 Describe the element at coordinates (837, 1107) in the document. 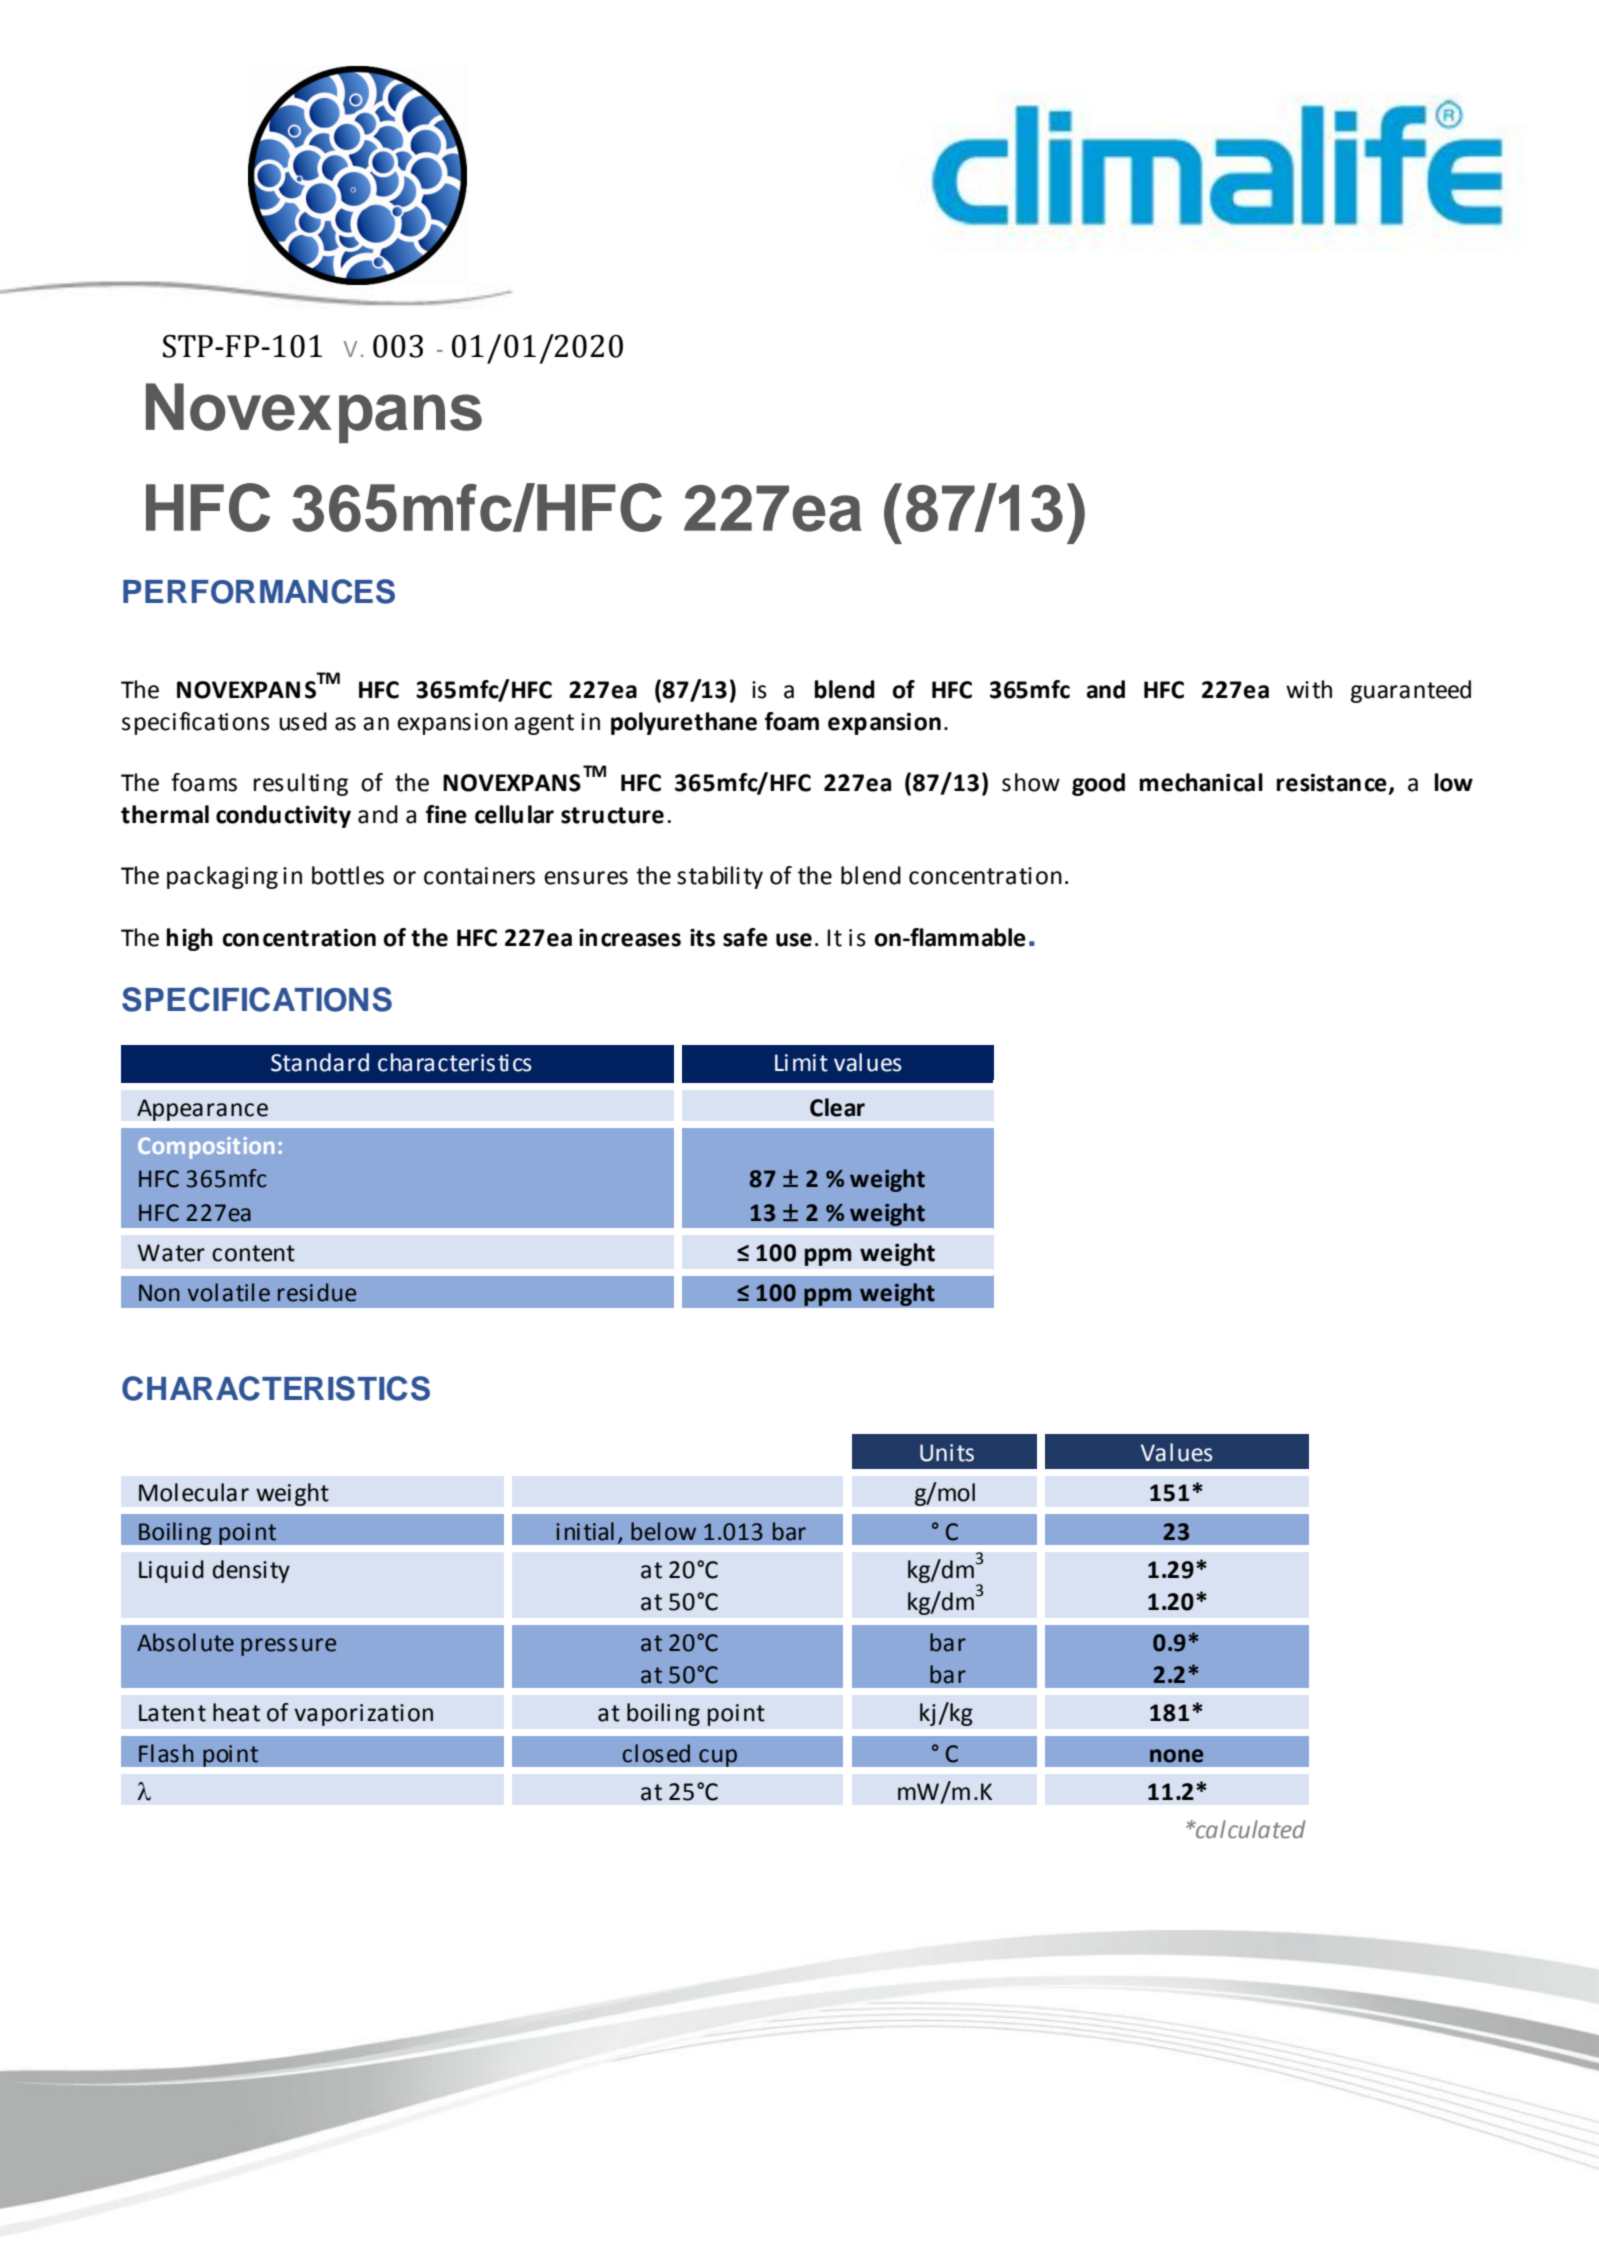

I see `Clear` at that location.
